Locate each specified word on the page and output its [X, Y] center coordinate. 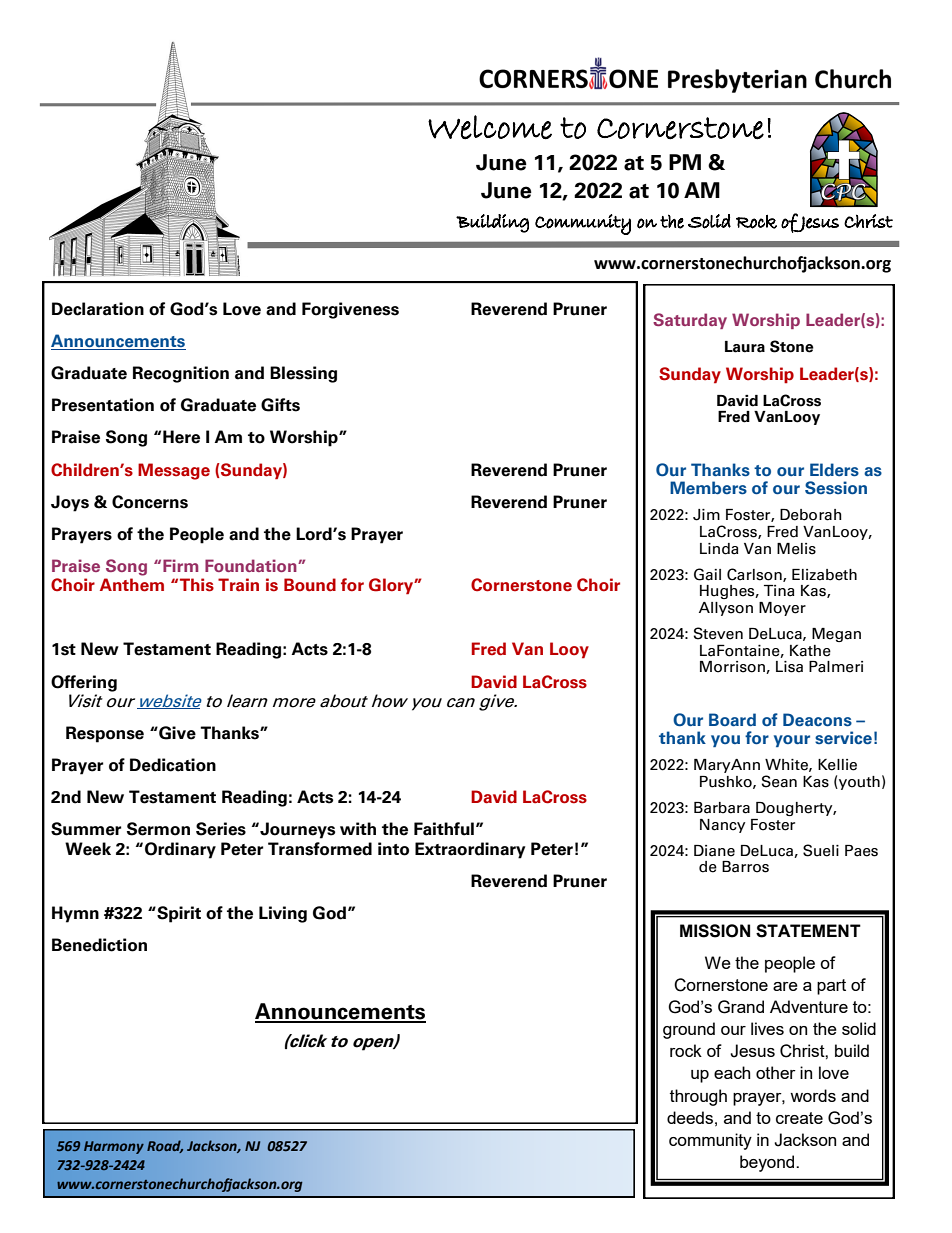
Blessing [303, 374]
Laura [745, 347]
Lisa [789, 667]
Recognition [181, 374]
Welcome [490, 127]
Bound [310, 585]
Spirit [178, 914]
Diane [714, 851]
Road [165, 1146]
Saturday [690, 321]
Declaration [98, 309]
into [393, 849]
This [197, 585]
